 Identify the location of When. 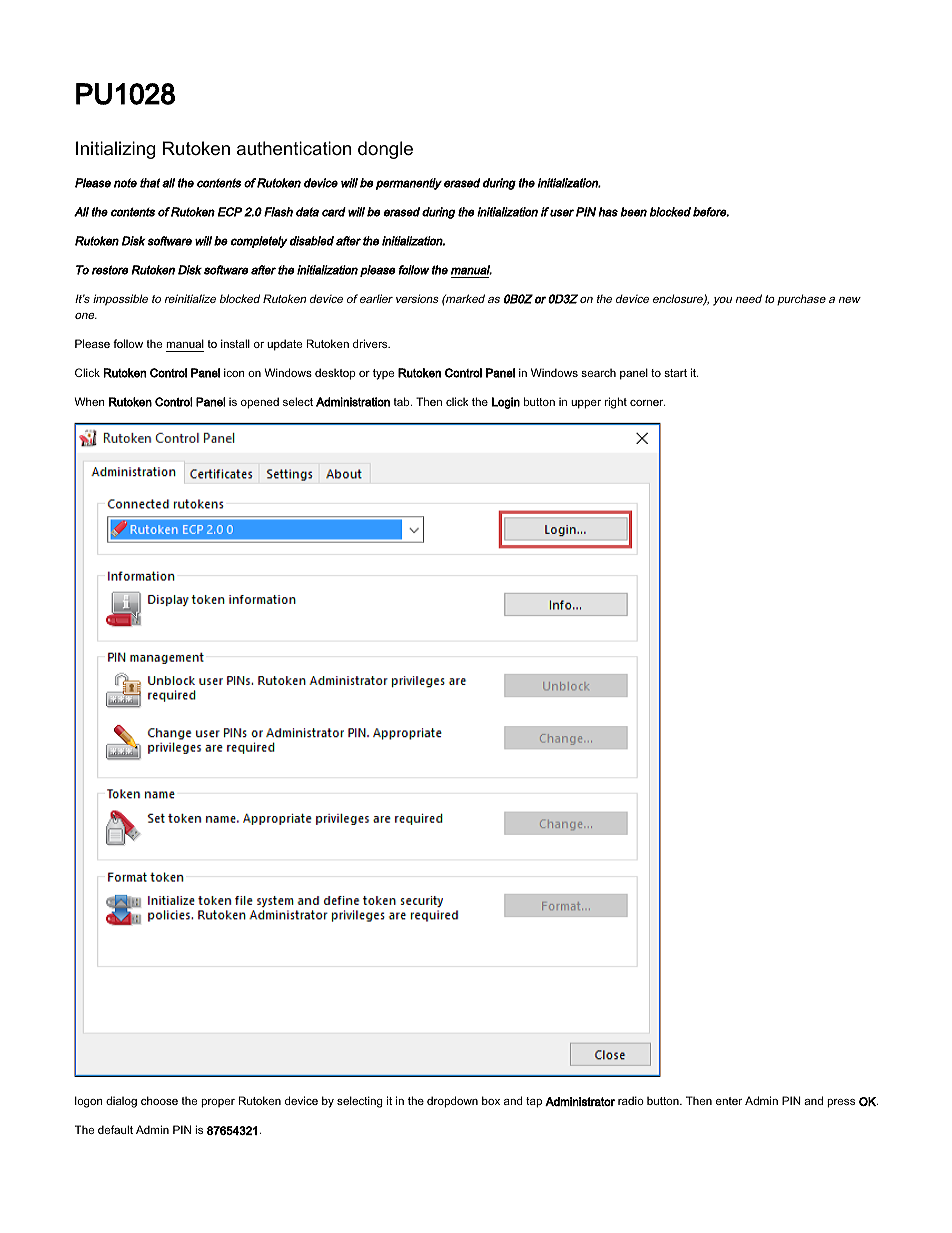
(89, 401).
